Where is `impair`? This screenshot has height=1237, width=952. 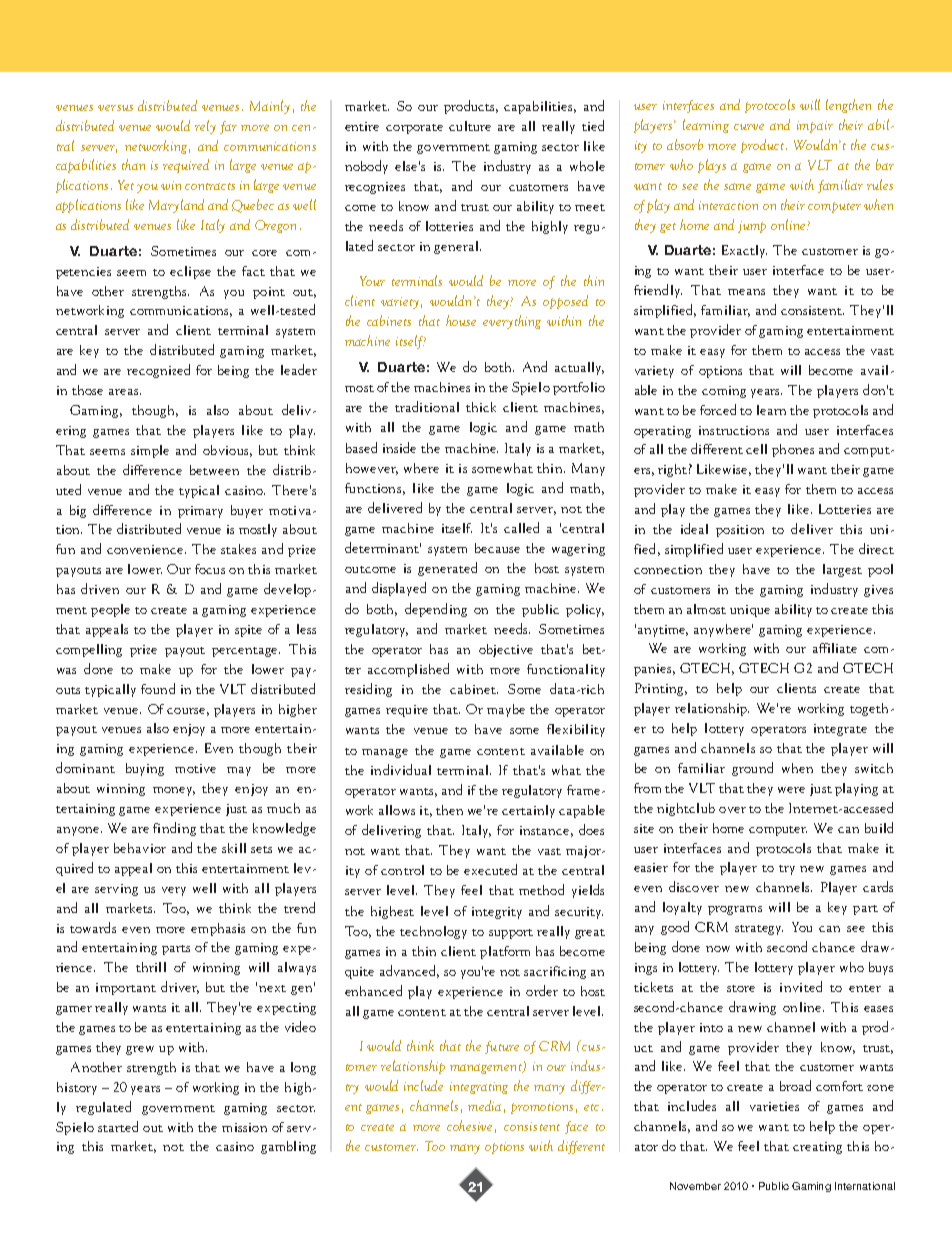
impair is located at coordinates (815, 127).
